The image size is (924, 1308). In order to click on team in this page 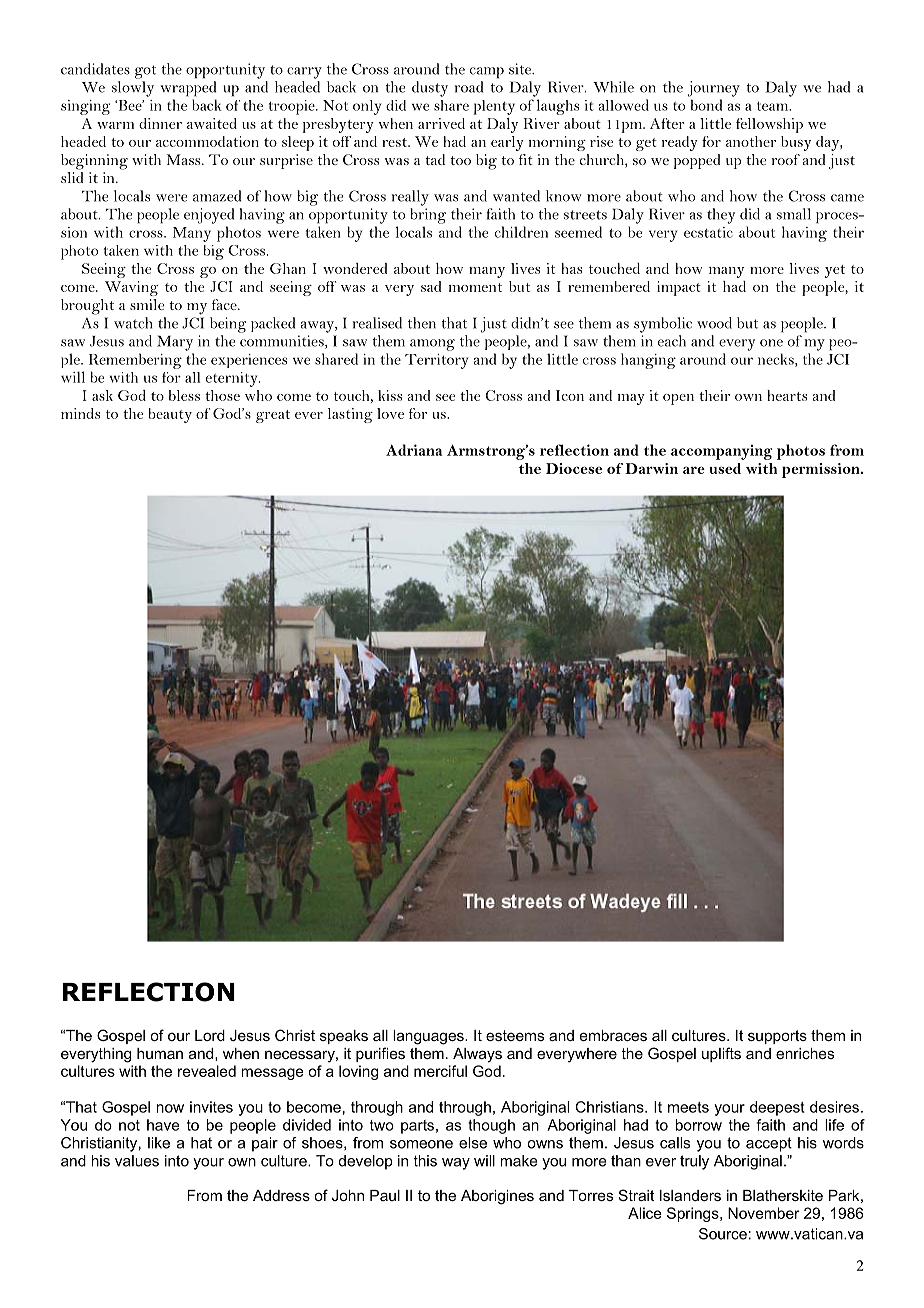, I will do `click(774, 106)`.
